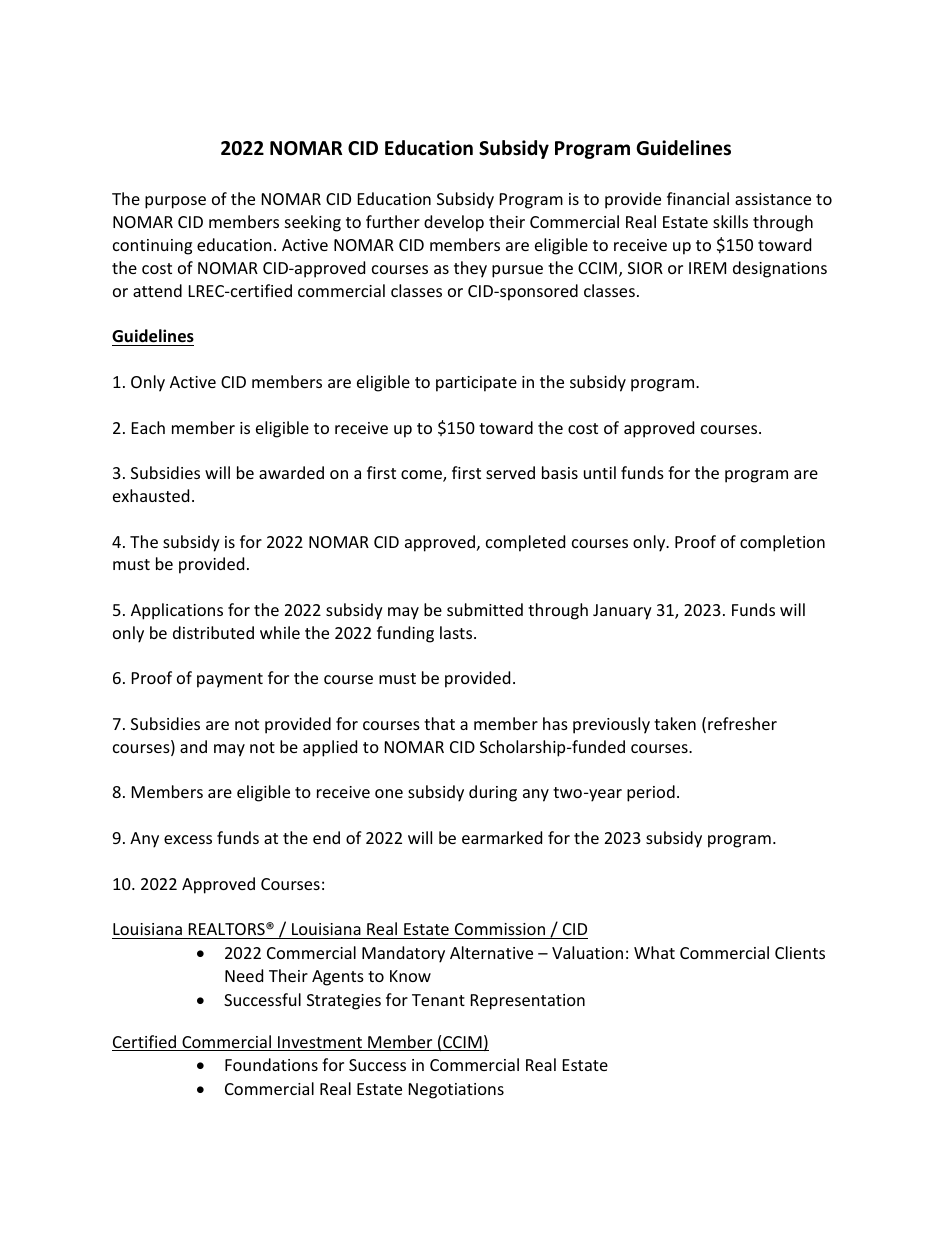  What do you see at coordinates (175, 202) in the screenshot?
I see `purpose` at bounding box center [175, 202].
